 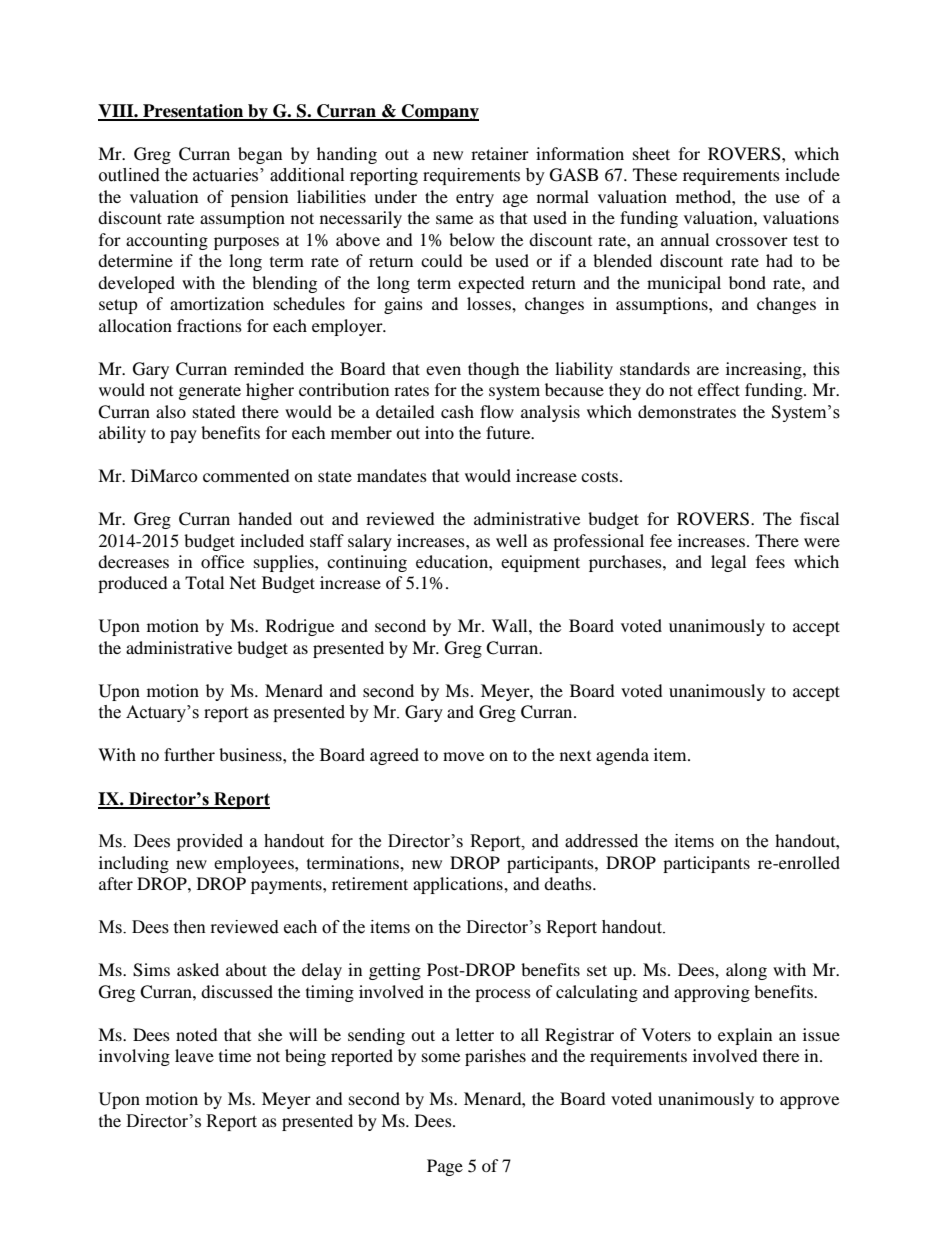 What do you see at coordinates (651, 153) in the page?
I see `sheet` at bounding box center [651, 153].
